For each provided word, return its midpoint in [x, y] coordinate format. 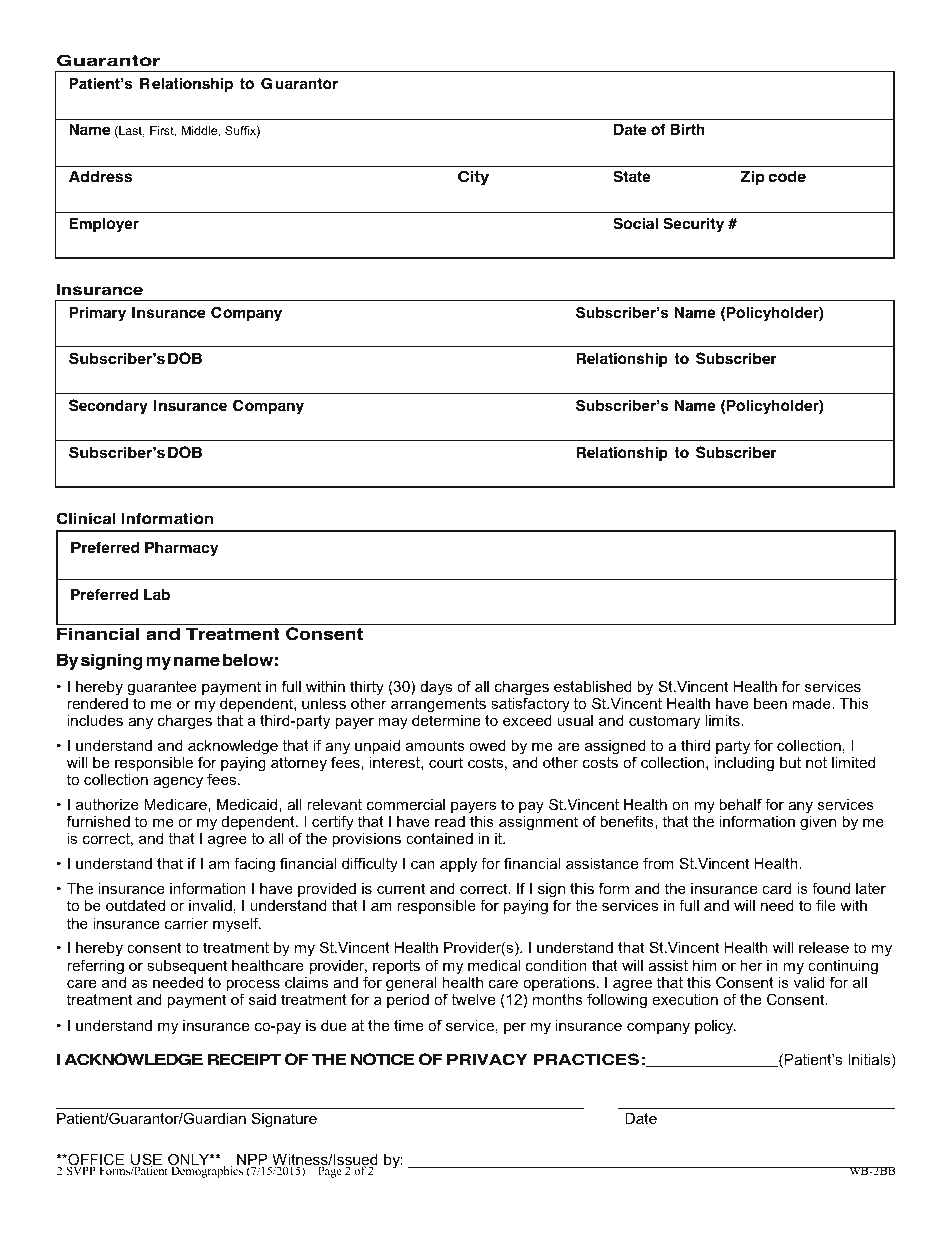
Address [100, 177]
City [473, 178]
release [824, 947]
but [790, 762]
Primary [97, 314]
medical [494, 965]
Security [693, 225]
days [436, 688]
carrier [187, 923]
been [770, 703]
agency [178, 782]
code [787, 177]
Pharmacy [181, 549]
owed [487, 745]
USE [146, 1160]
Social [635, 223]
